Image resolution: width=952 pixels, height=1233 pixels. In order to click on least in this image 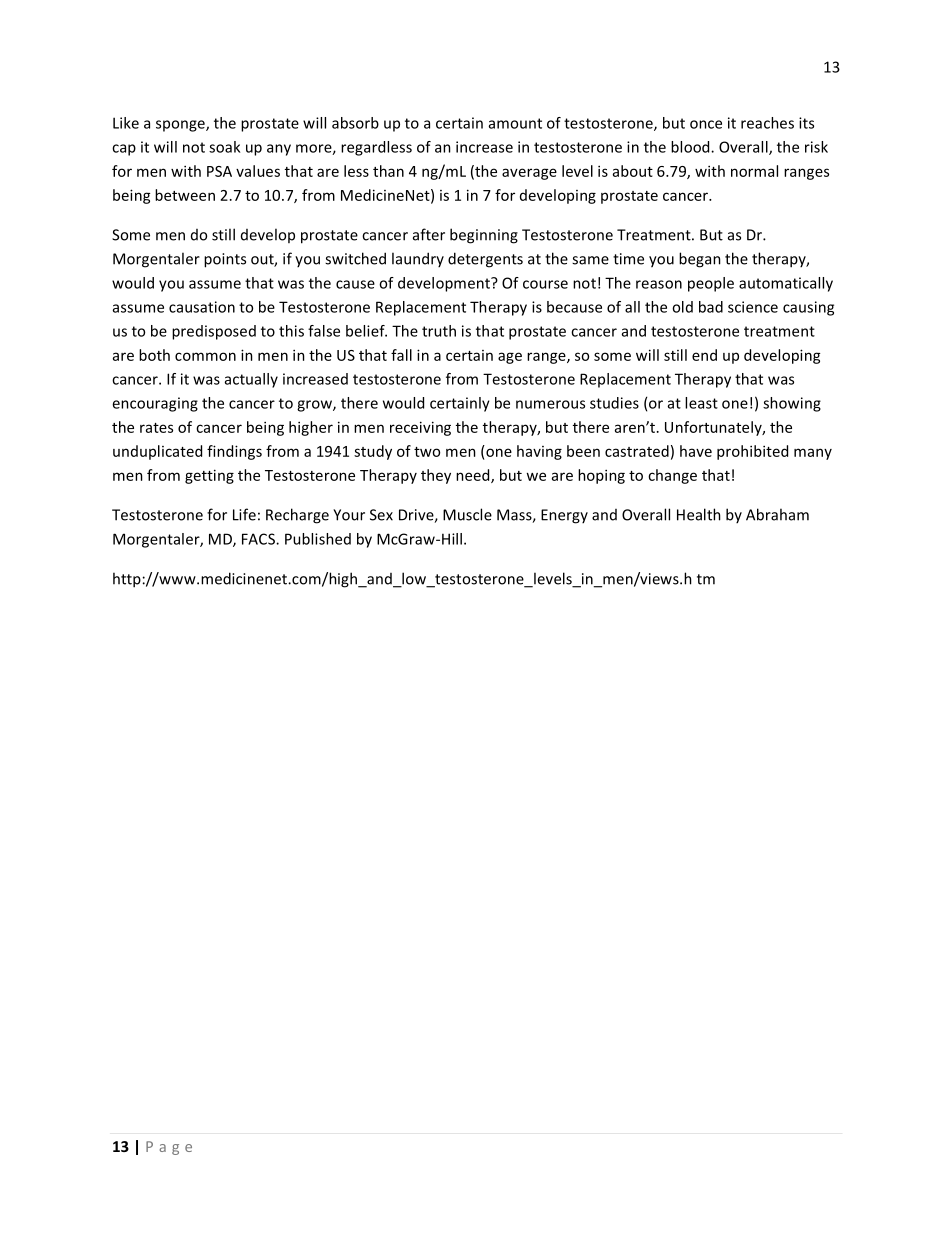, I will do `click(701, 403)`.
